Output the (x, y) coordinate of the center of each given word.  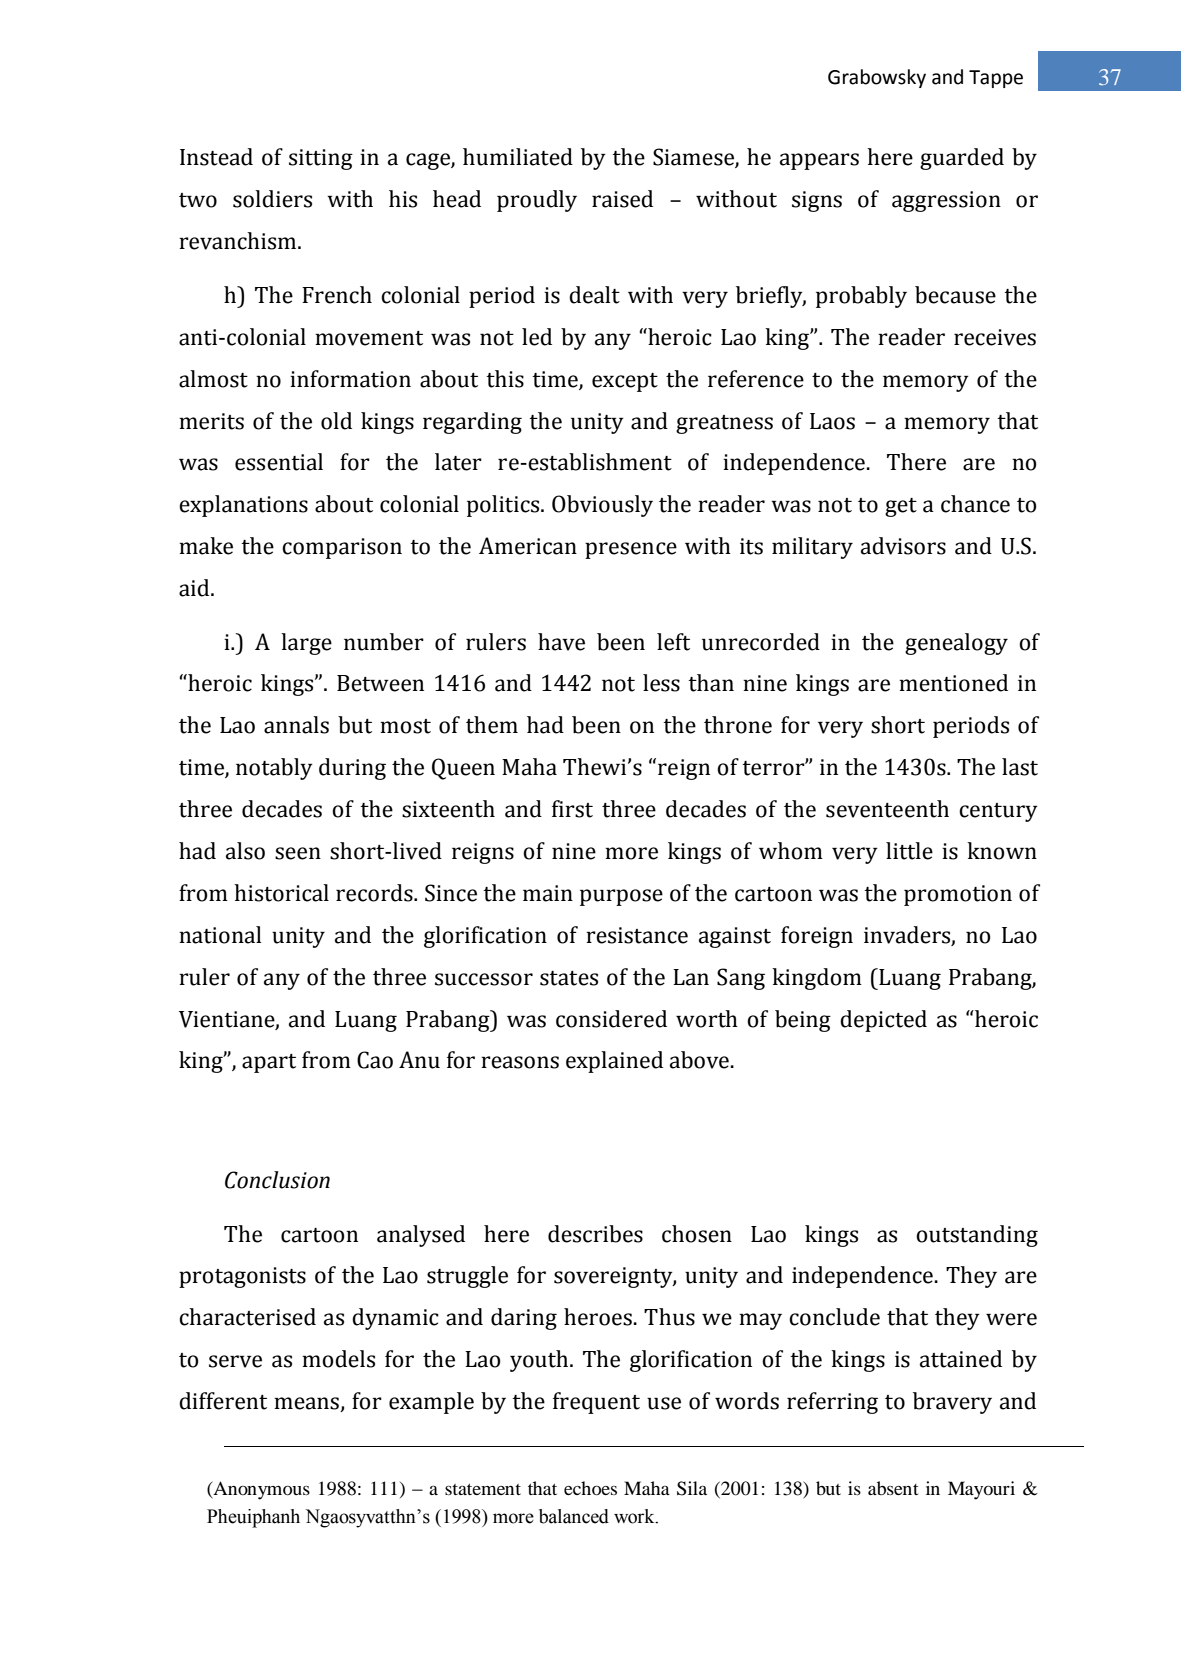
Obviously (602, 506)
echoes (590, 1488)
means (307, 1404)
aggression (946, 201)
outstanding (977, 1236)
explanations (243, 506)
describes (595, 1234)
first (572, 809)
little (909, 851)
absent (893, 1488)
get (901, 507)
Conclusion (277, 1180)
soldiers (272, 199)
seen (298, 853)
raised (622, 199)
